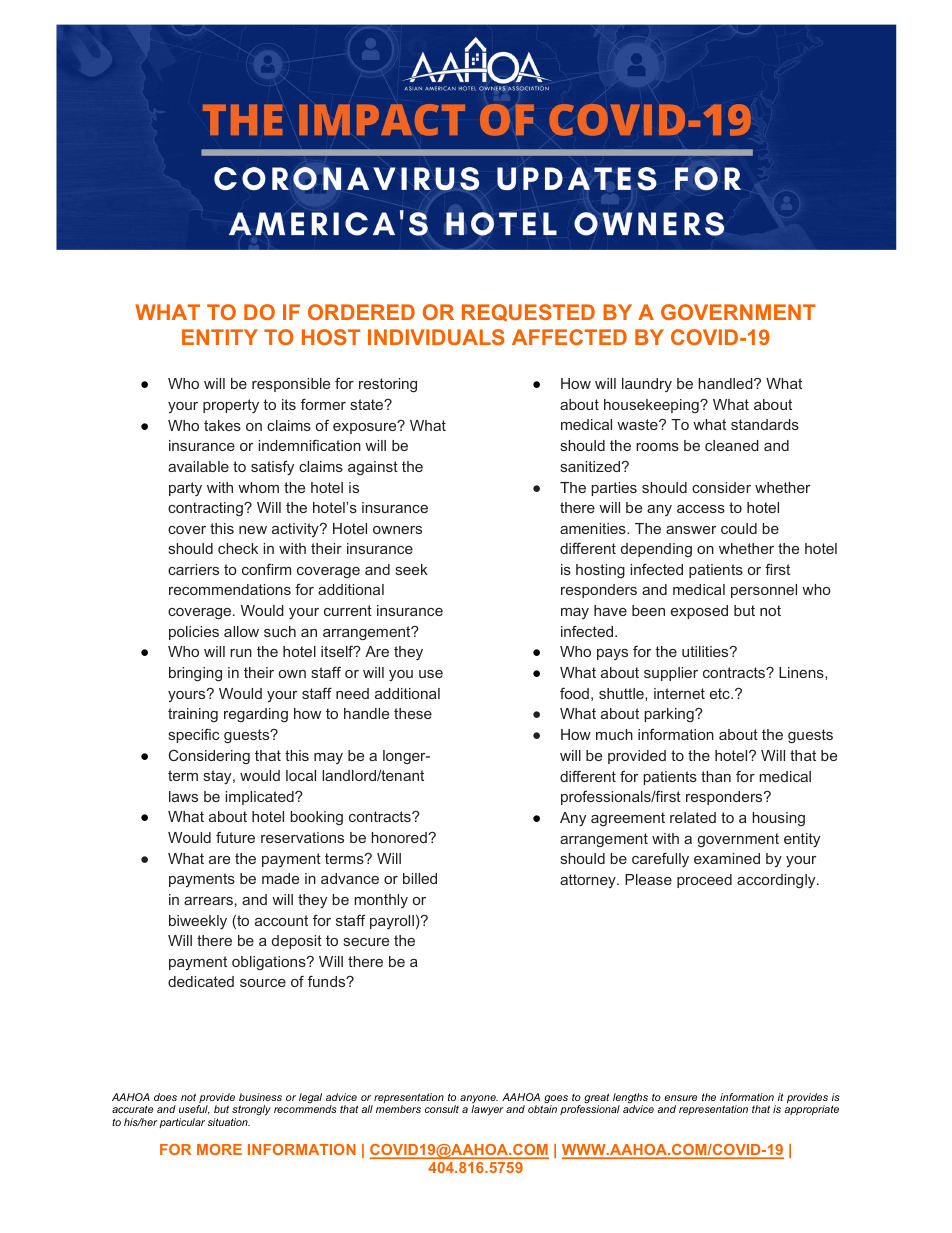  What do you see at coordinates (291, 385) in the screenshot?
I see `responsible` at bounding box center [291, 385].
